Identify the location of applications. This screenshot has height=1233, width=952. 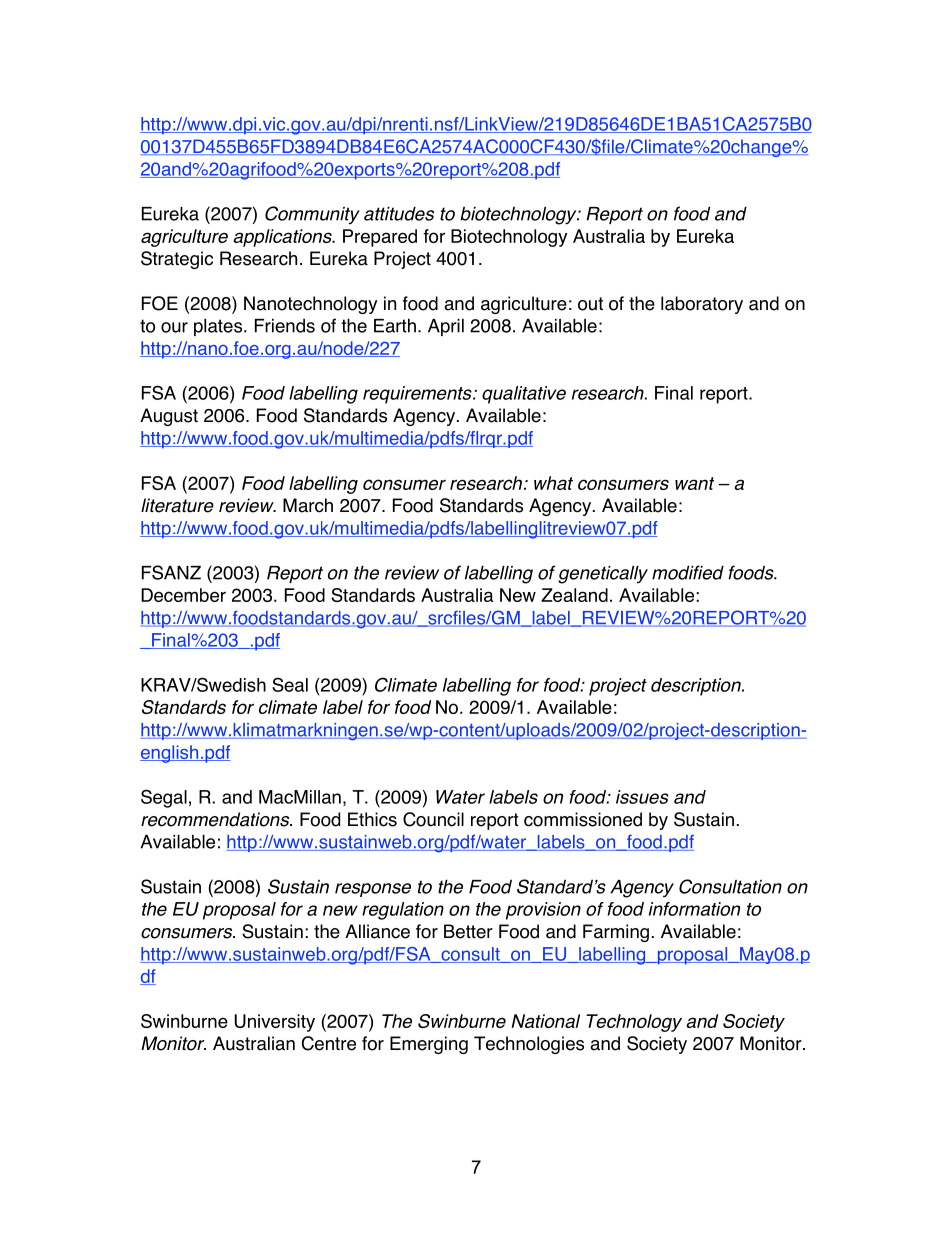
(283, 238).
